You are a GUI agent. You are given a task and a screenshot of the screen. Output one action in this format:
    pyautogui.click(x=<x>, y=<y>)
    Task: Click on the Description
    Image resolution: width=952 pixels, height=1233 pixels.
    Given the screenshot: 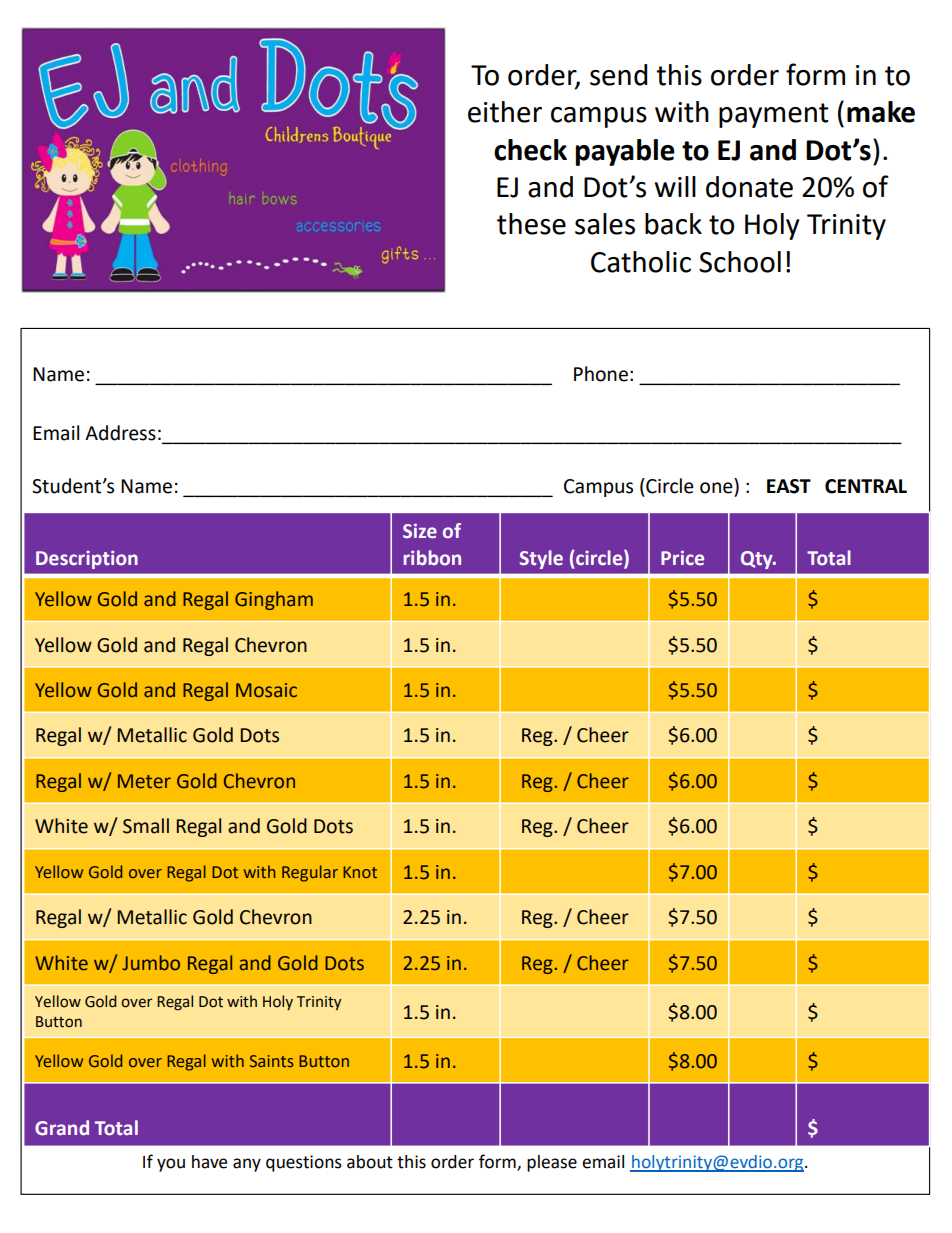 What is the action you would take?
    pyautogui.click(x=87, y=559)
